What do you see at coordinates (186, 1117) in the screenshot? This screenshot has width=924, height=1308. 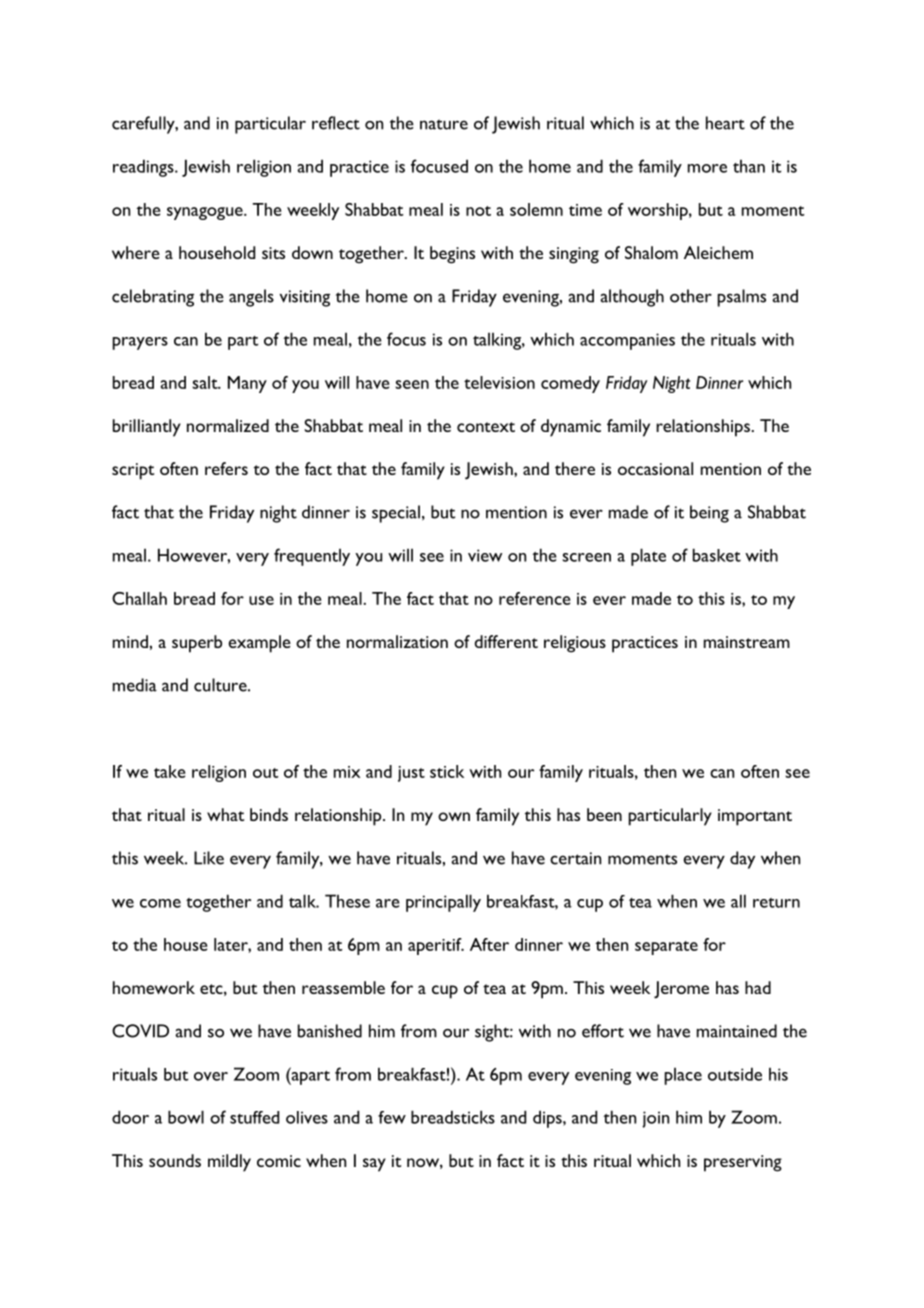 I see `bowl` at bounding box center [186, 1117].
